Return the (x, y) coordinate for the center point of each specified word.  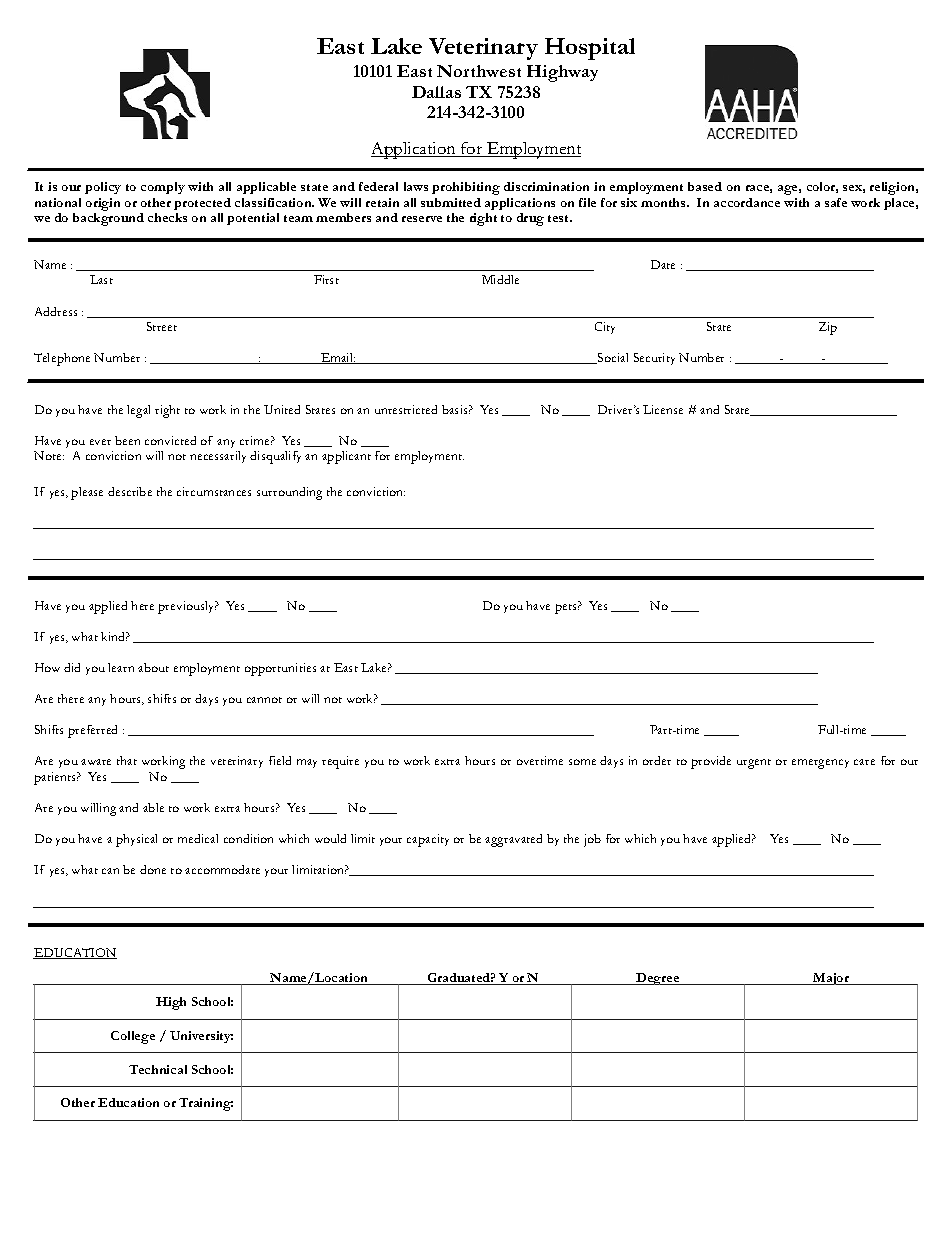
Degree (658, 979)
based (705, 186)
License (663, 409)
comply (163, 188)
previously (187, 607)
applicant (346, 457)
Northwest (479, 71)
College (133, 1037)
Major (831, 979)
